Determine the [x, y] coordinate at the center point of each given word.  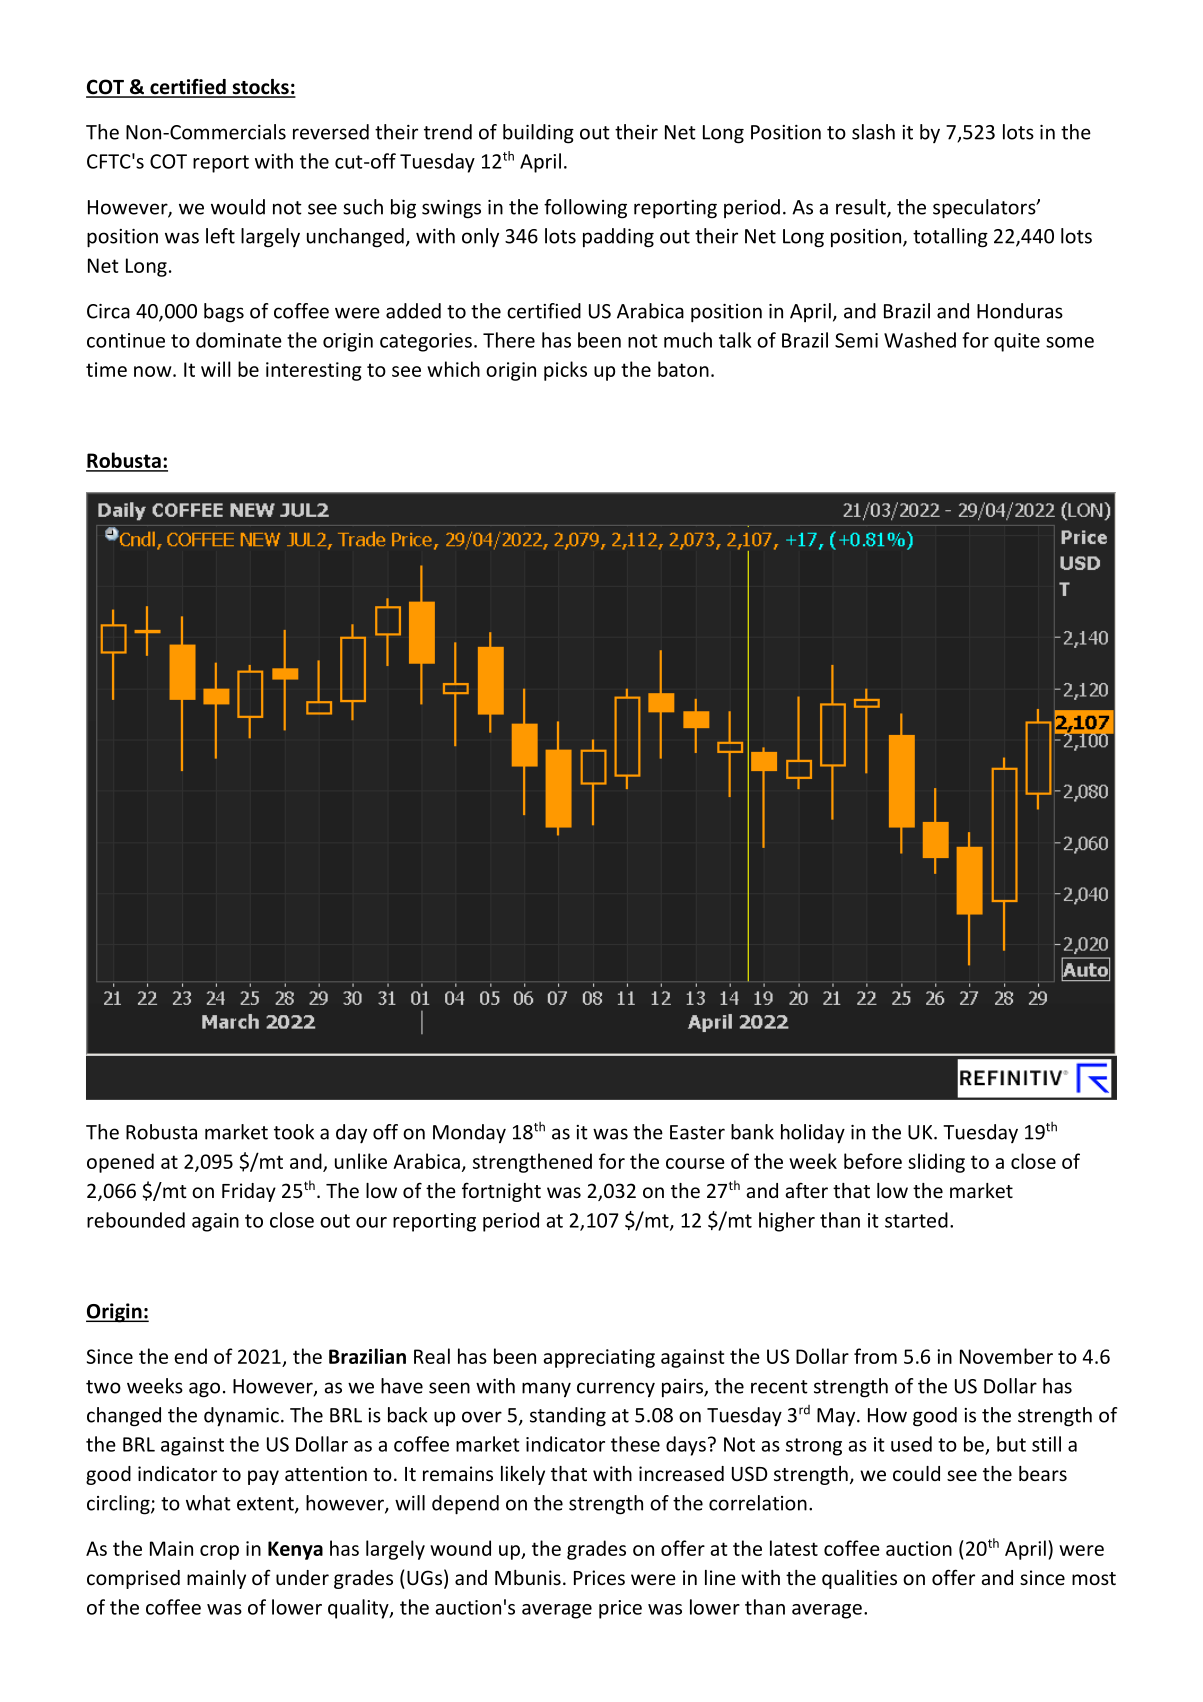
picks [565, 371]
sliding [936, 1163]
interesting [314, 371]
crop [219, 1552]
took [294, 1132]
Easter [697, 1132]
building [538, 134]
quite [1017, 342]
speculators [985, 209]
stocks [260, 88]
